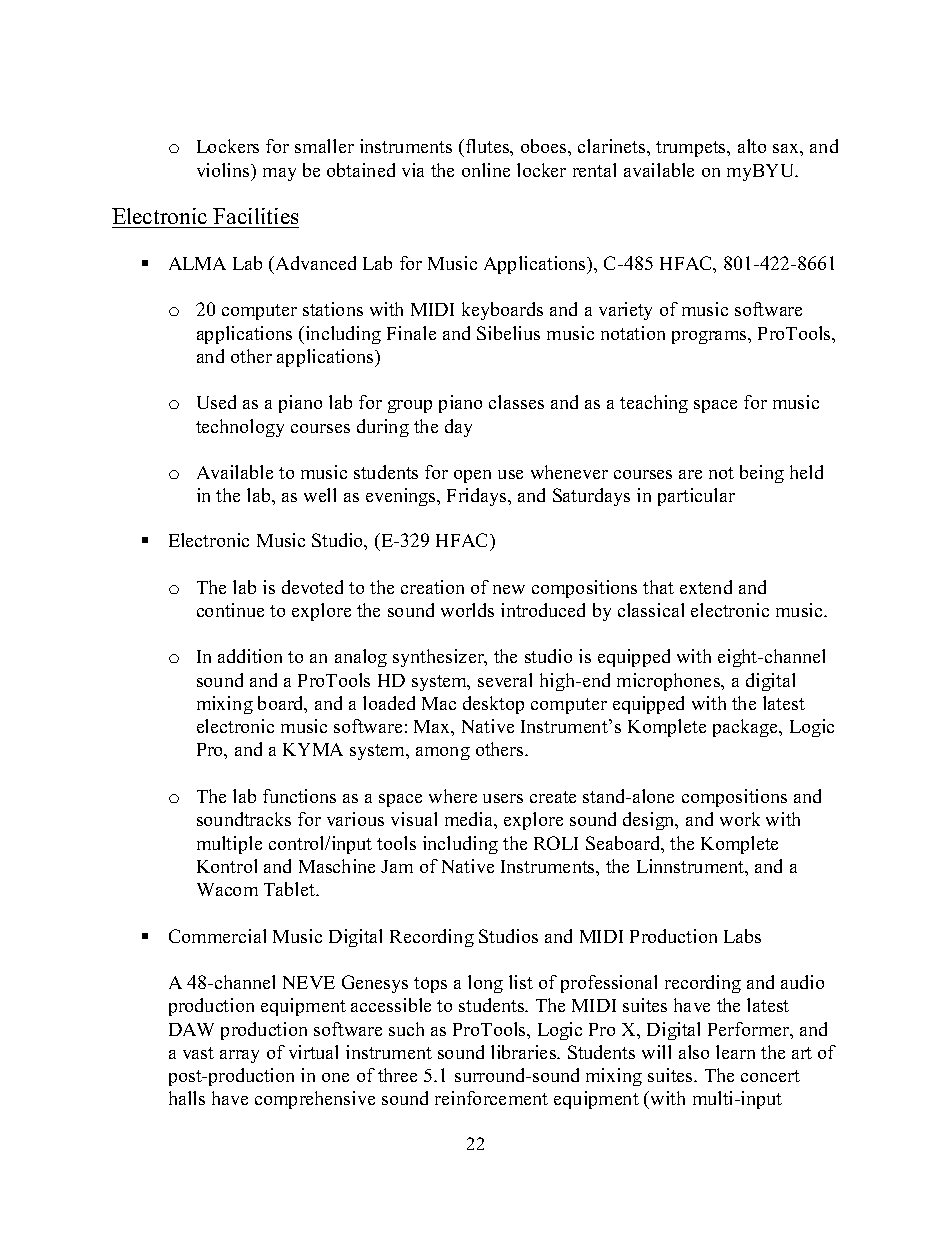 The width and height of the image is (952, 1233). What do you see at coordinates (491, 1098) in the image?
I see `reinforcement` at bounding box center [491, 1098].
